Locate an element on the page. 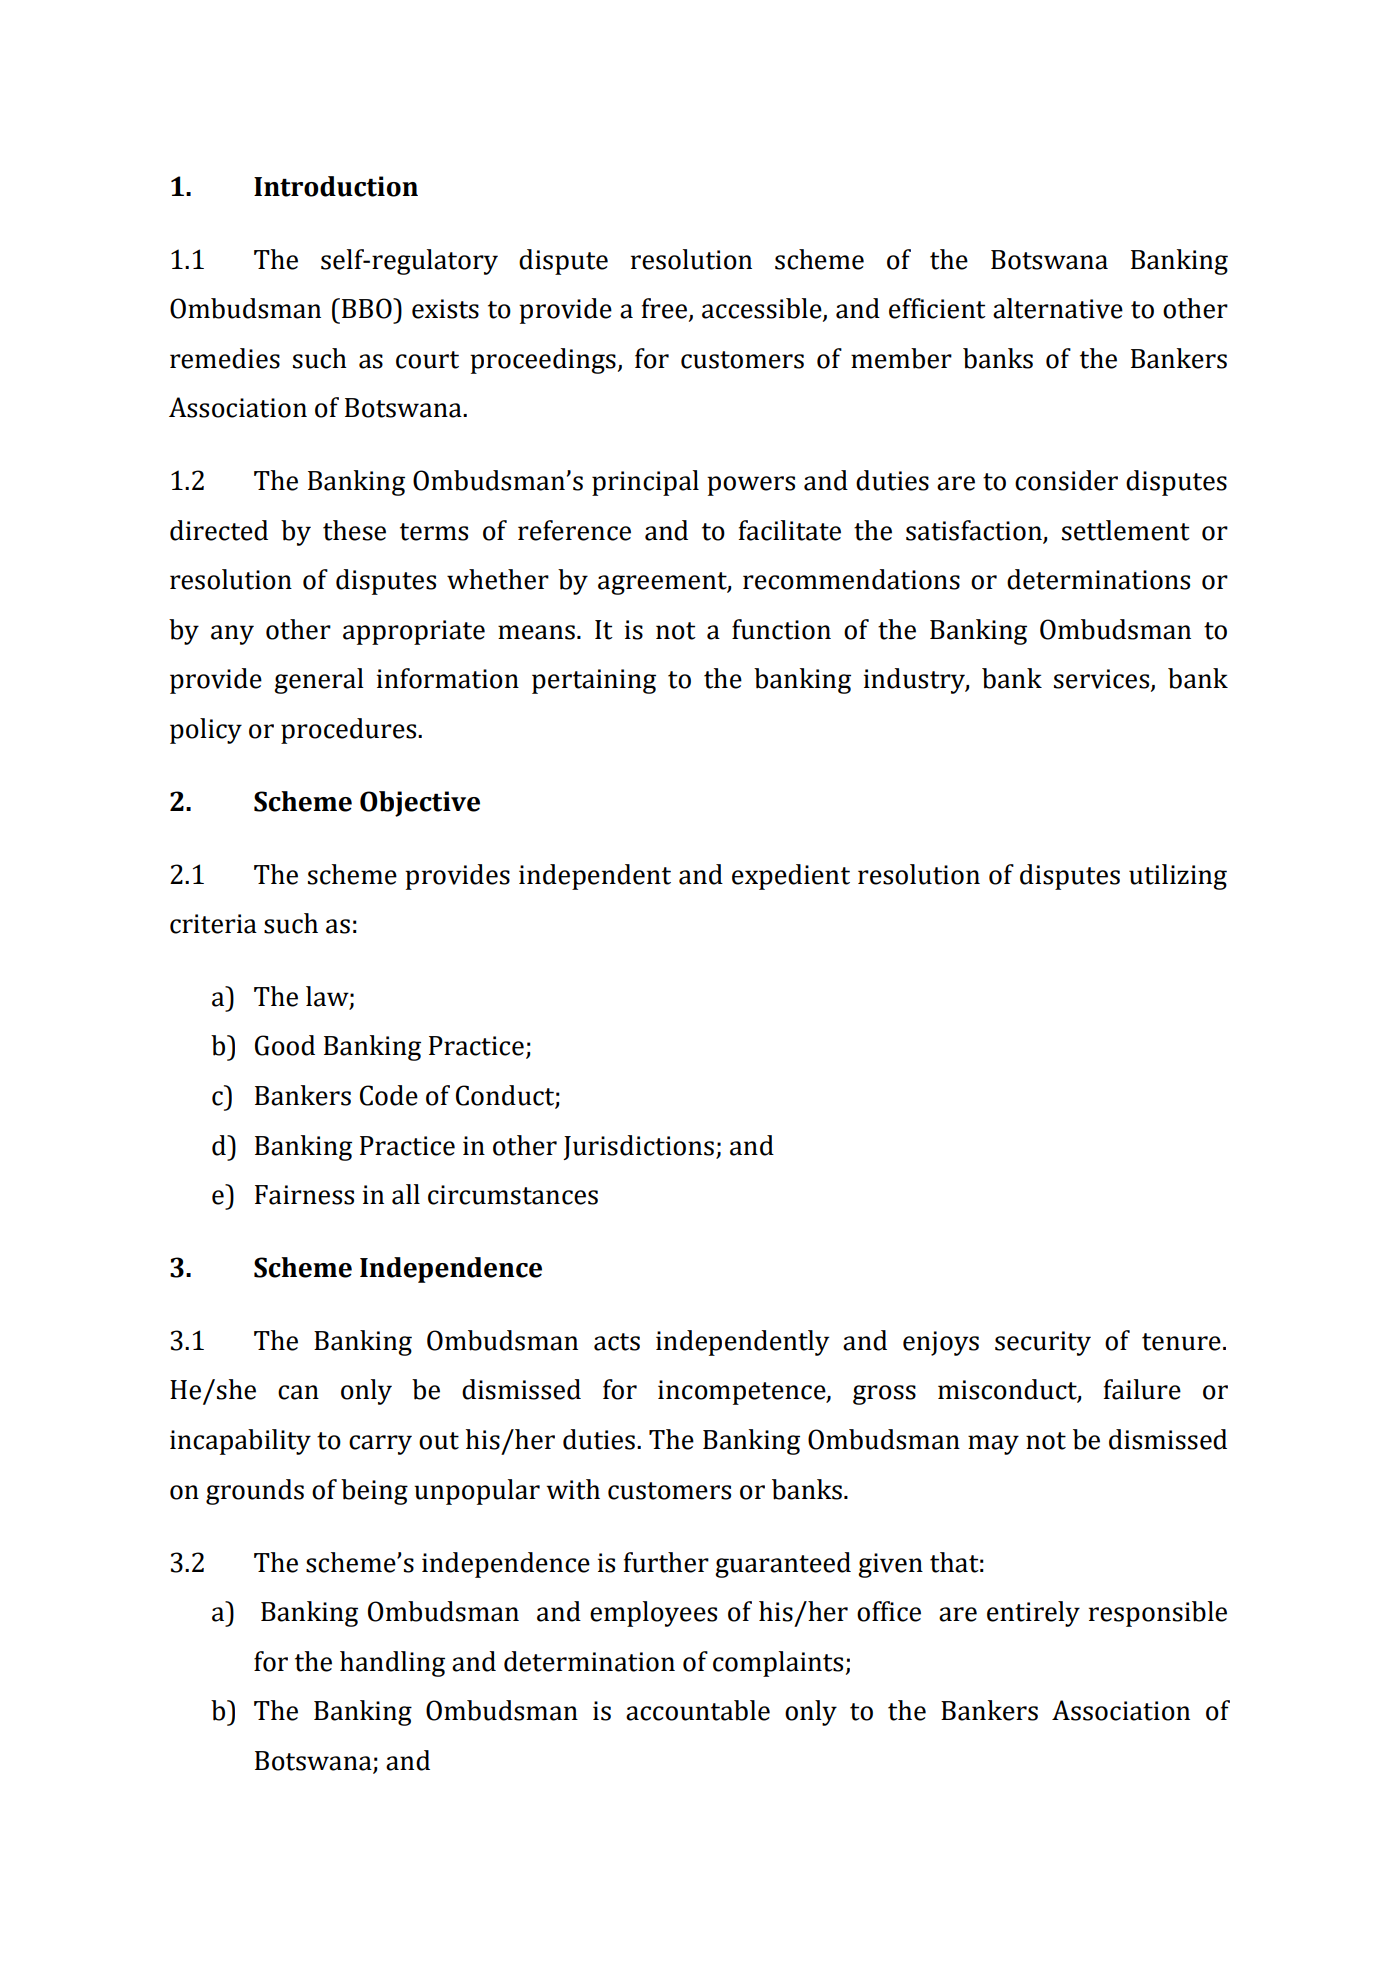  accountable is located at coordinates (698, 1710).
